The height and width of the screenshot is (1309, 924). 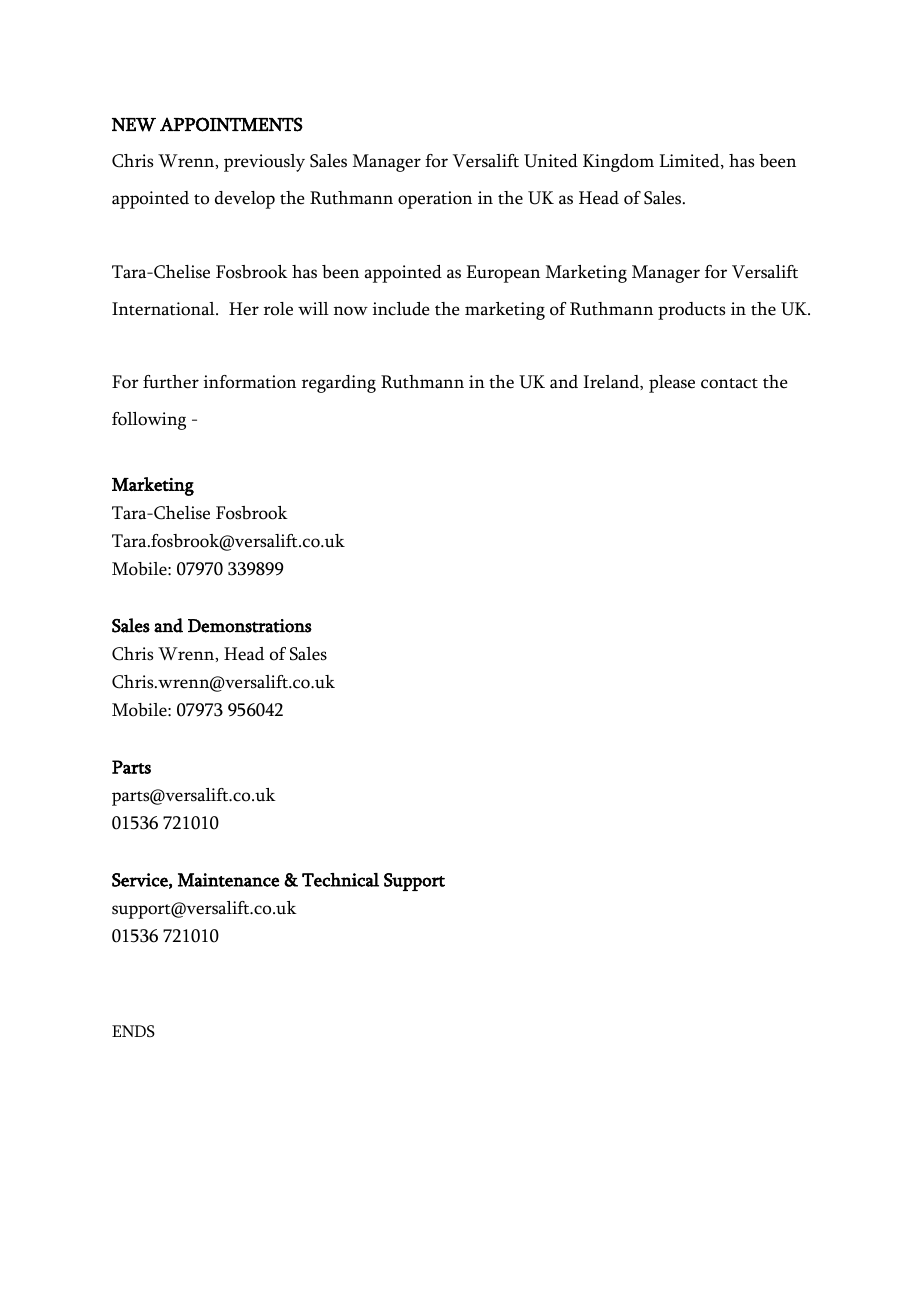 I want to click on United, so click(x=551, y=161).
